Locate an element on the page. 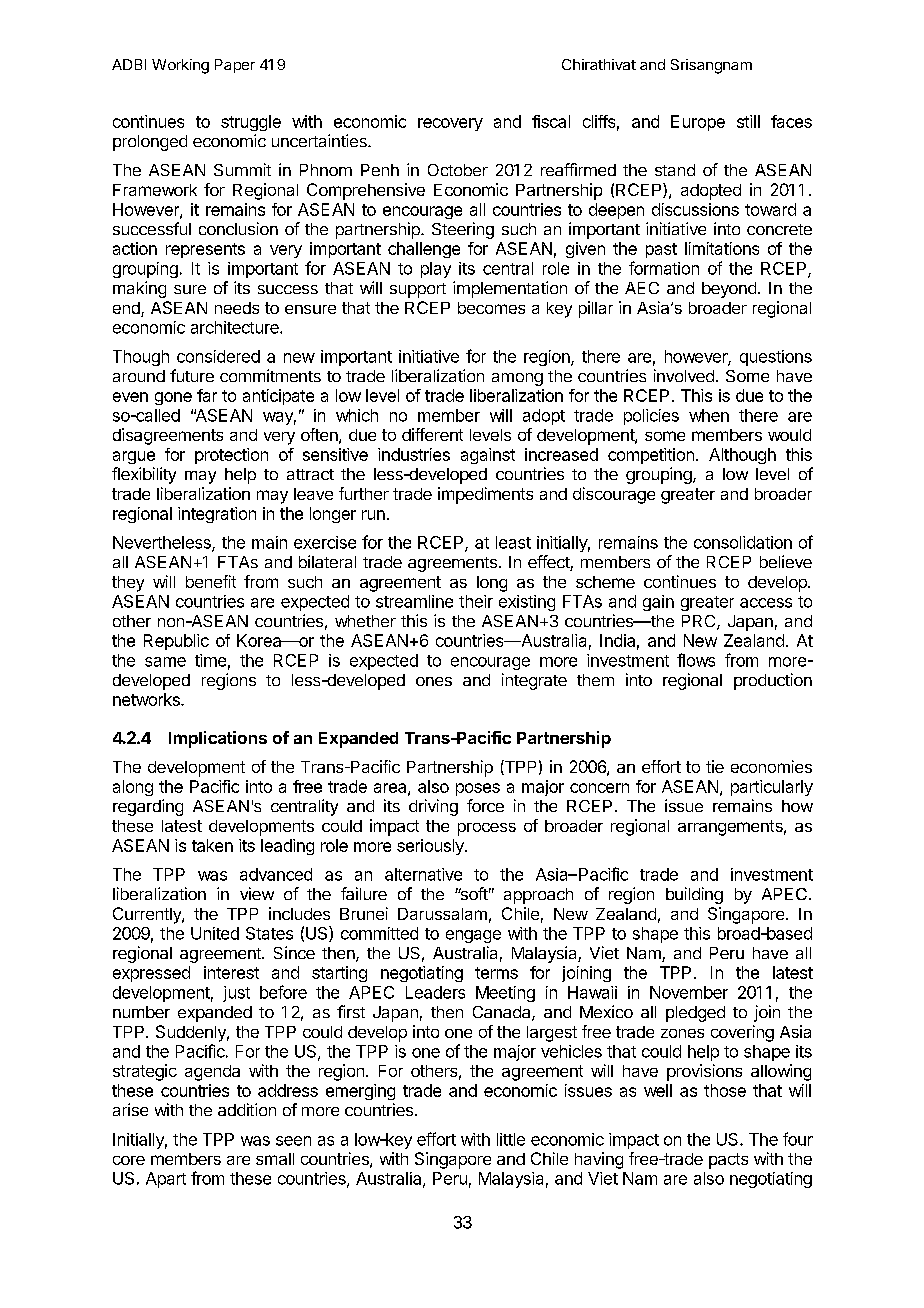 This page has width=924, height=1308. building is located at coordinates (694, 895).
